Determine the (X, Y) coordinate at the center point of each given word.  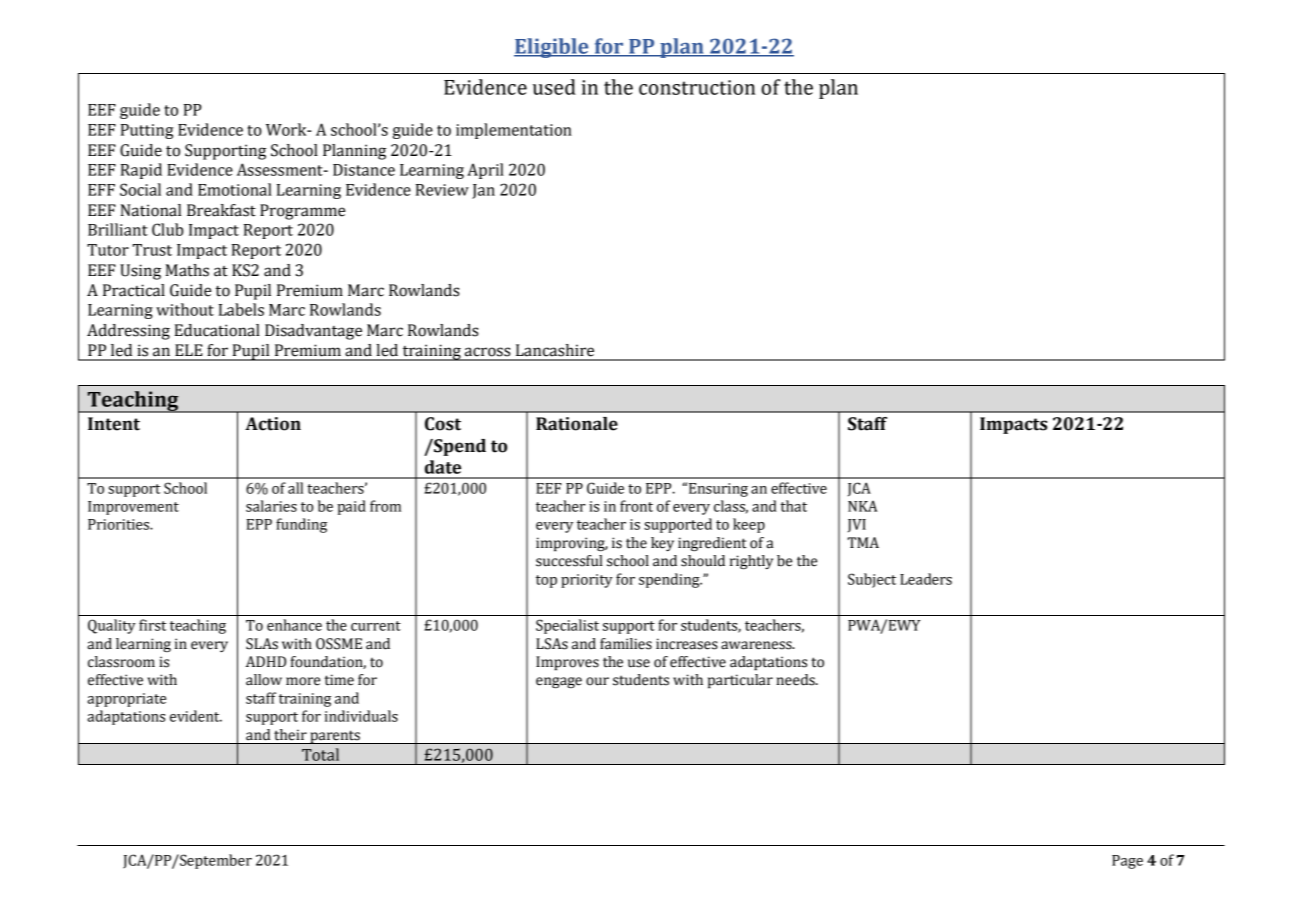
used (554, 87)
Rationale (577, 424)
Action (273, 424)
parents (335, 737)
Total (320, 754)
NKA (862, 506)
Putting (147, 131)
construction (697, 87)
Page (1127, 862)
